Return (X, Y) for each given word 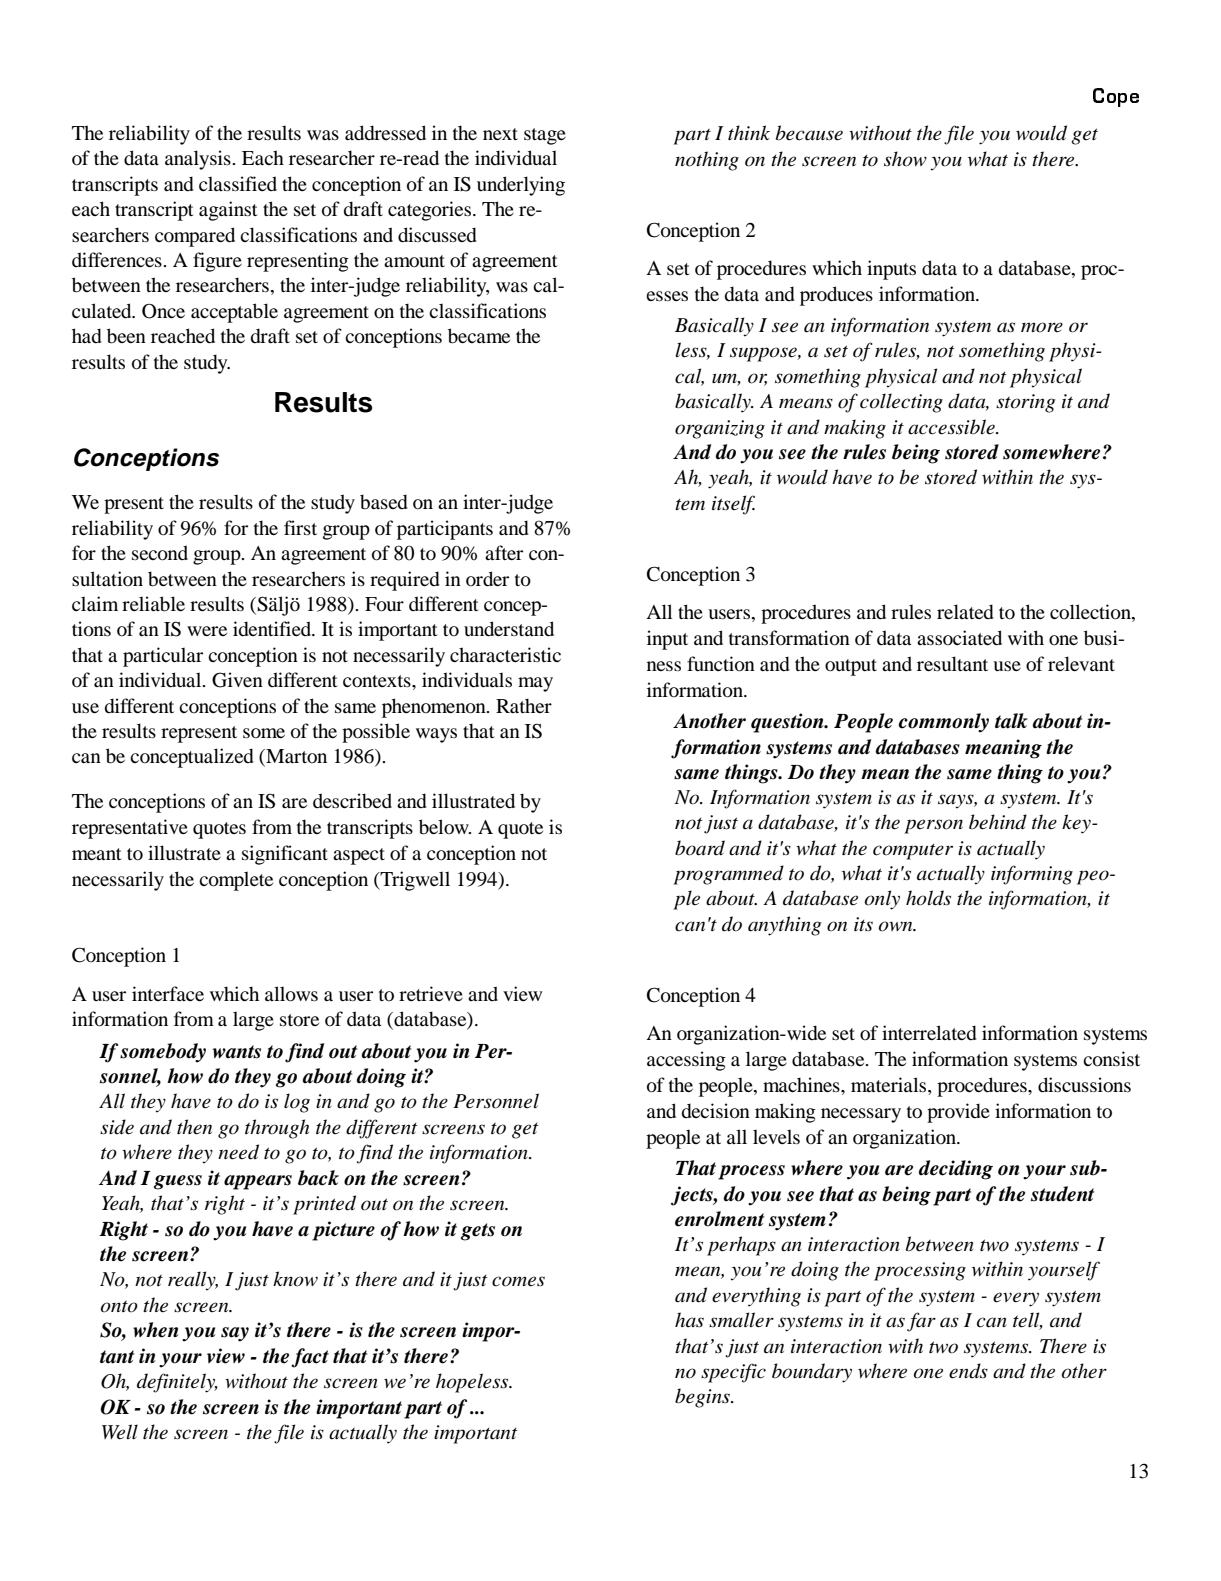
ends (968, 1371)
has (689, 1320)
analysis (199, 160)
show (905, 159)
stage (545, 136)
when (156, 1330)
